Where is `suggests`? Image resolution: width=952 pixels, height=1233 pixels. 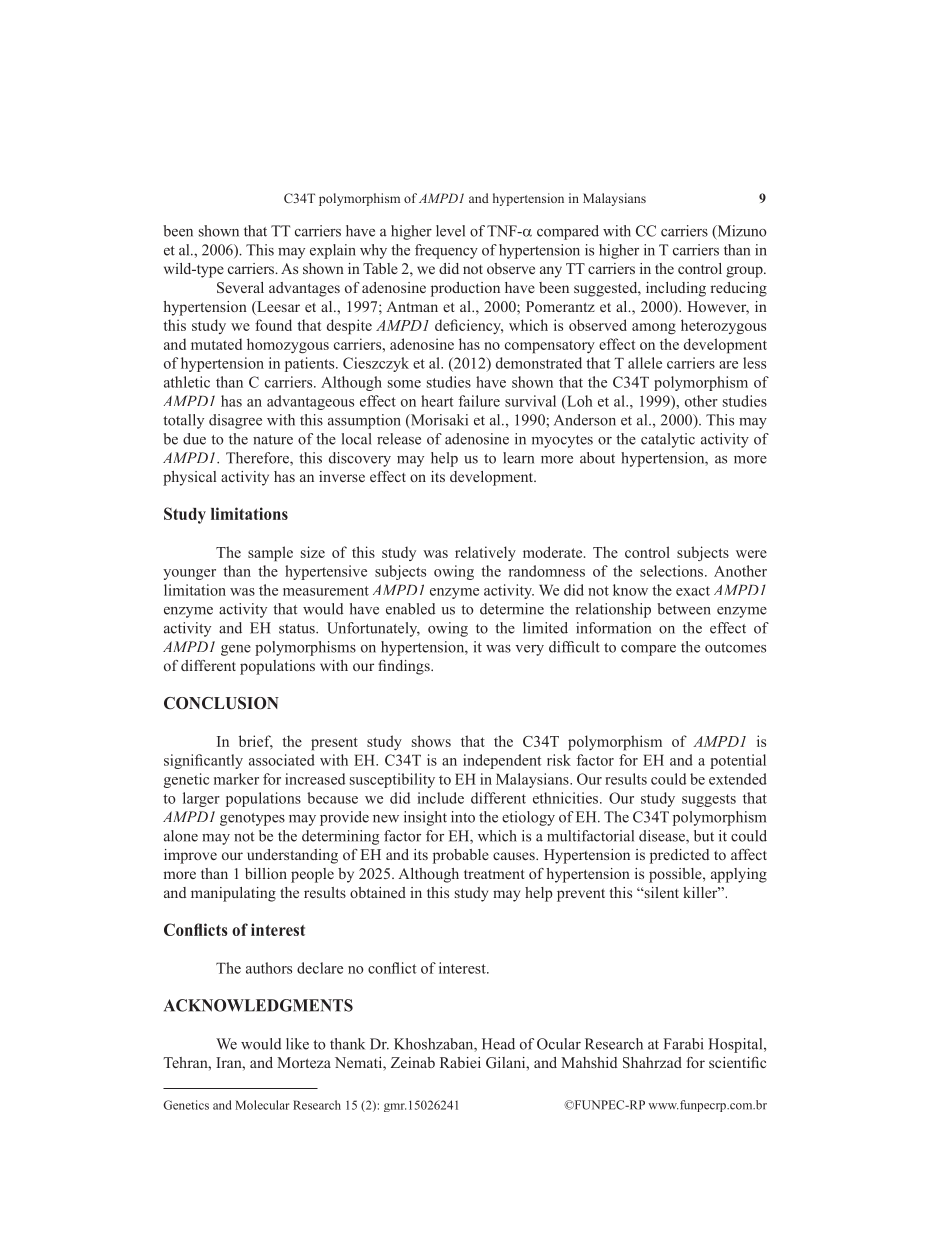
suggests is located at coordinates (709, 800).
